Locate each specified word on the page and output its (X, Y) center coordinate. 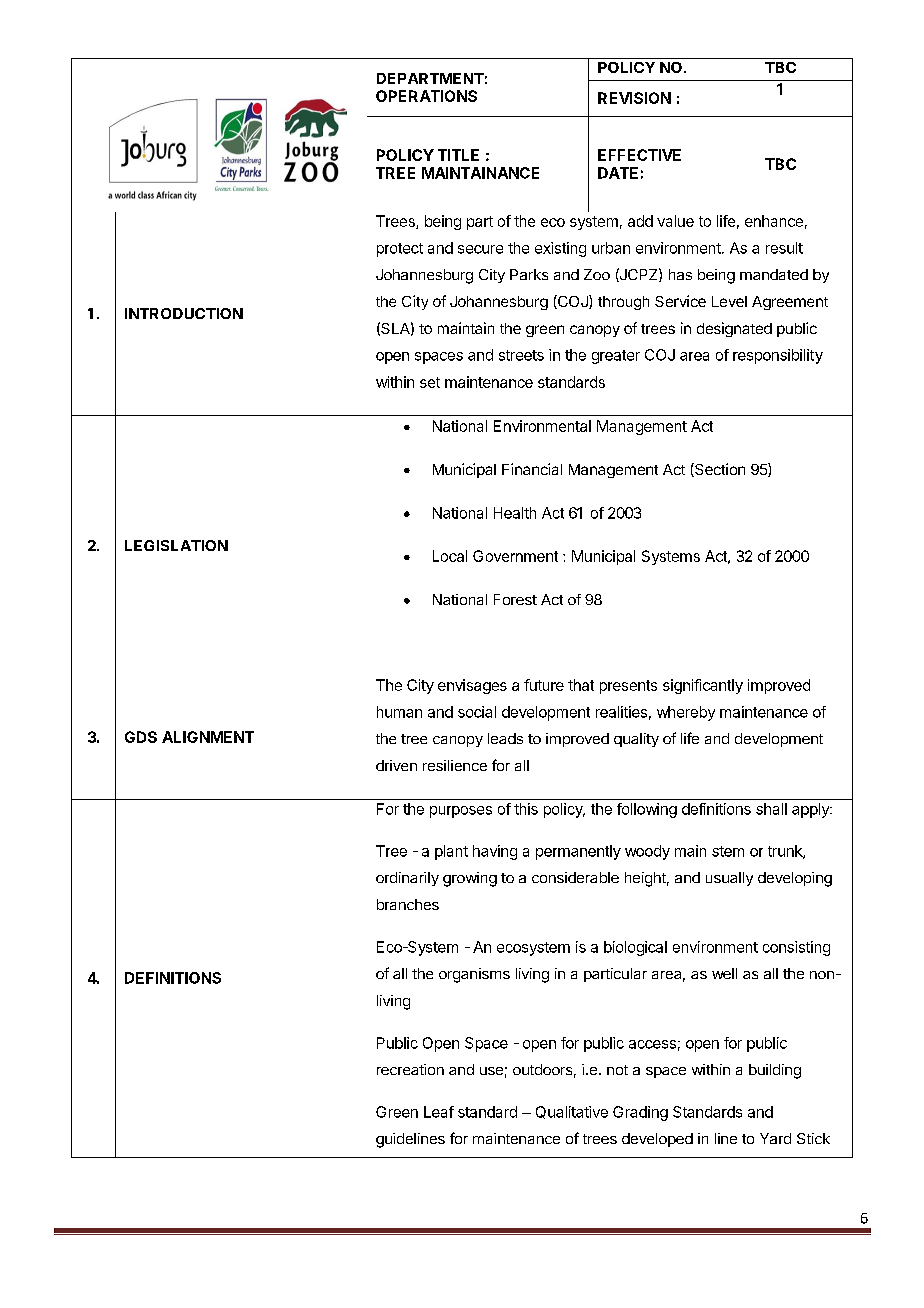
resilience (455, 765)
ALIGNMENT (208, 737)
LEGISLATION (176, 545)
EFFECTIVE (639, 155)
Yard (775, 1138)
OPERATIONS (426, 96)
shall (771, 809)
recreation (410, 1069)
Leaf (439, 1112)
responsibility (778, 356)
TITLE (458, 155)
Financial (532, 469)
